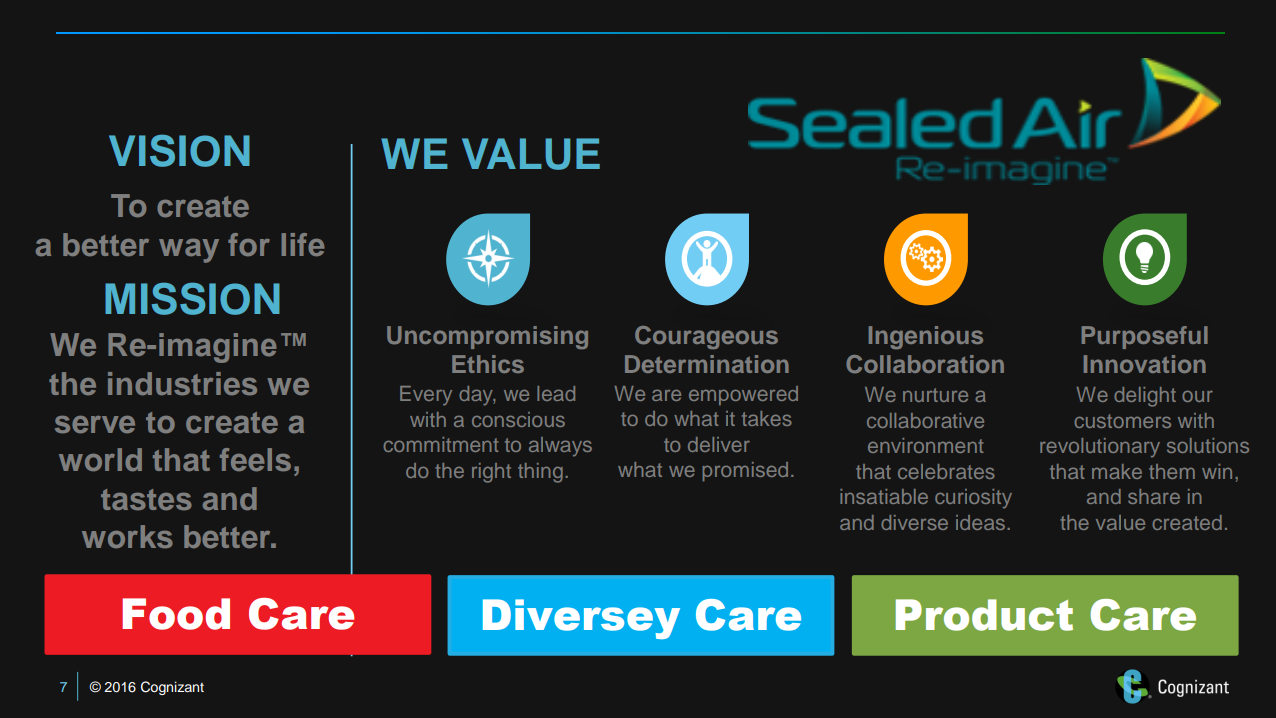 The height and width of the screenshot is (718, 1276). Describe the element at coordinates (884, 496) in the screenshot. I see `insatiable` at that location.
